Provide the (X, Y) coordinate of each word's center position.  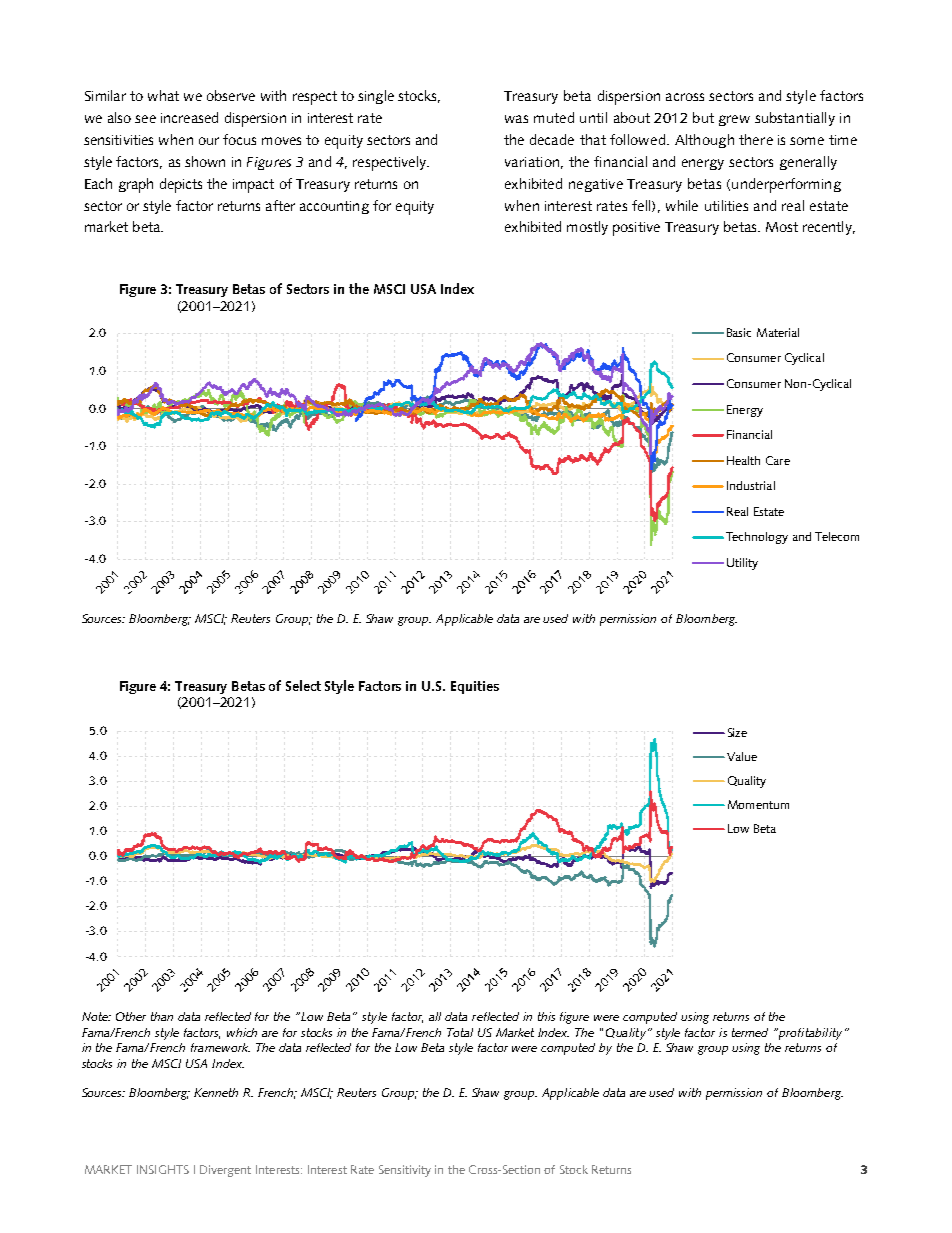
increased (189, 117)
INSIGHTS (163, 1169)
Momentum (758, 804)
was (516, 119)
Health (743, 460)
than (162, 1016)
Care (778, 460)
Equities (475, 687)
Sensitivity (405, 1171)
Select (303, 685)
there (756, 139)
